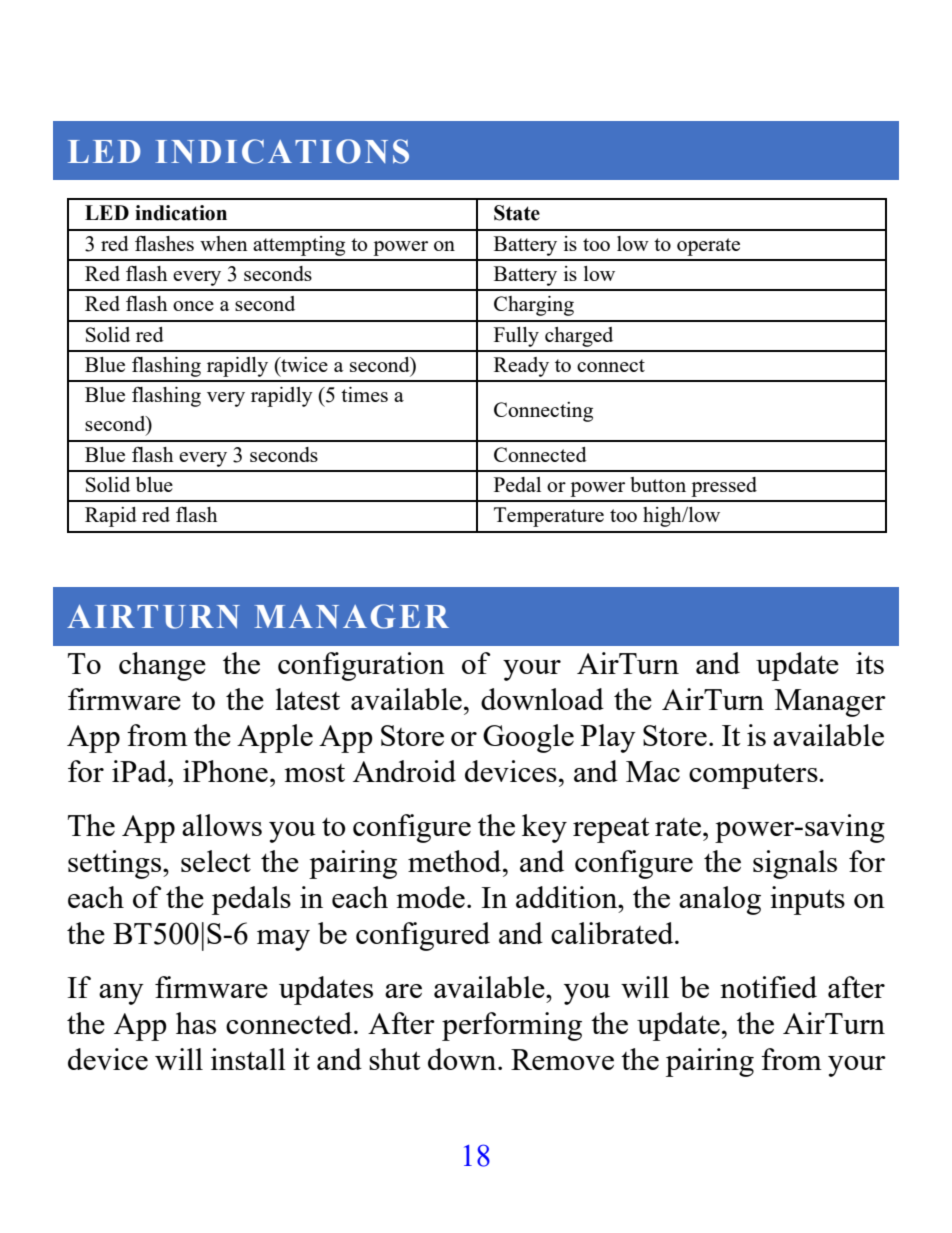 Image resolution: width=952 pixels, height=1233 pixels. Describe the element at coordinates (544, 828) in the screenshot. I see `key` at that location.
